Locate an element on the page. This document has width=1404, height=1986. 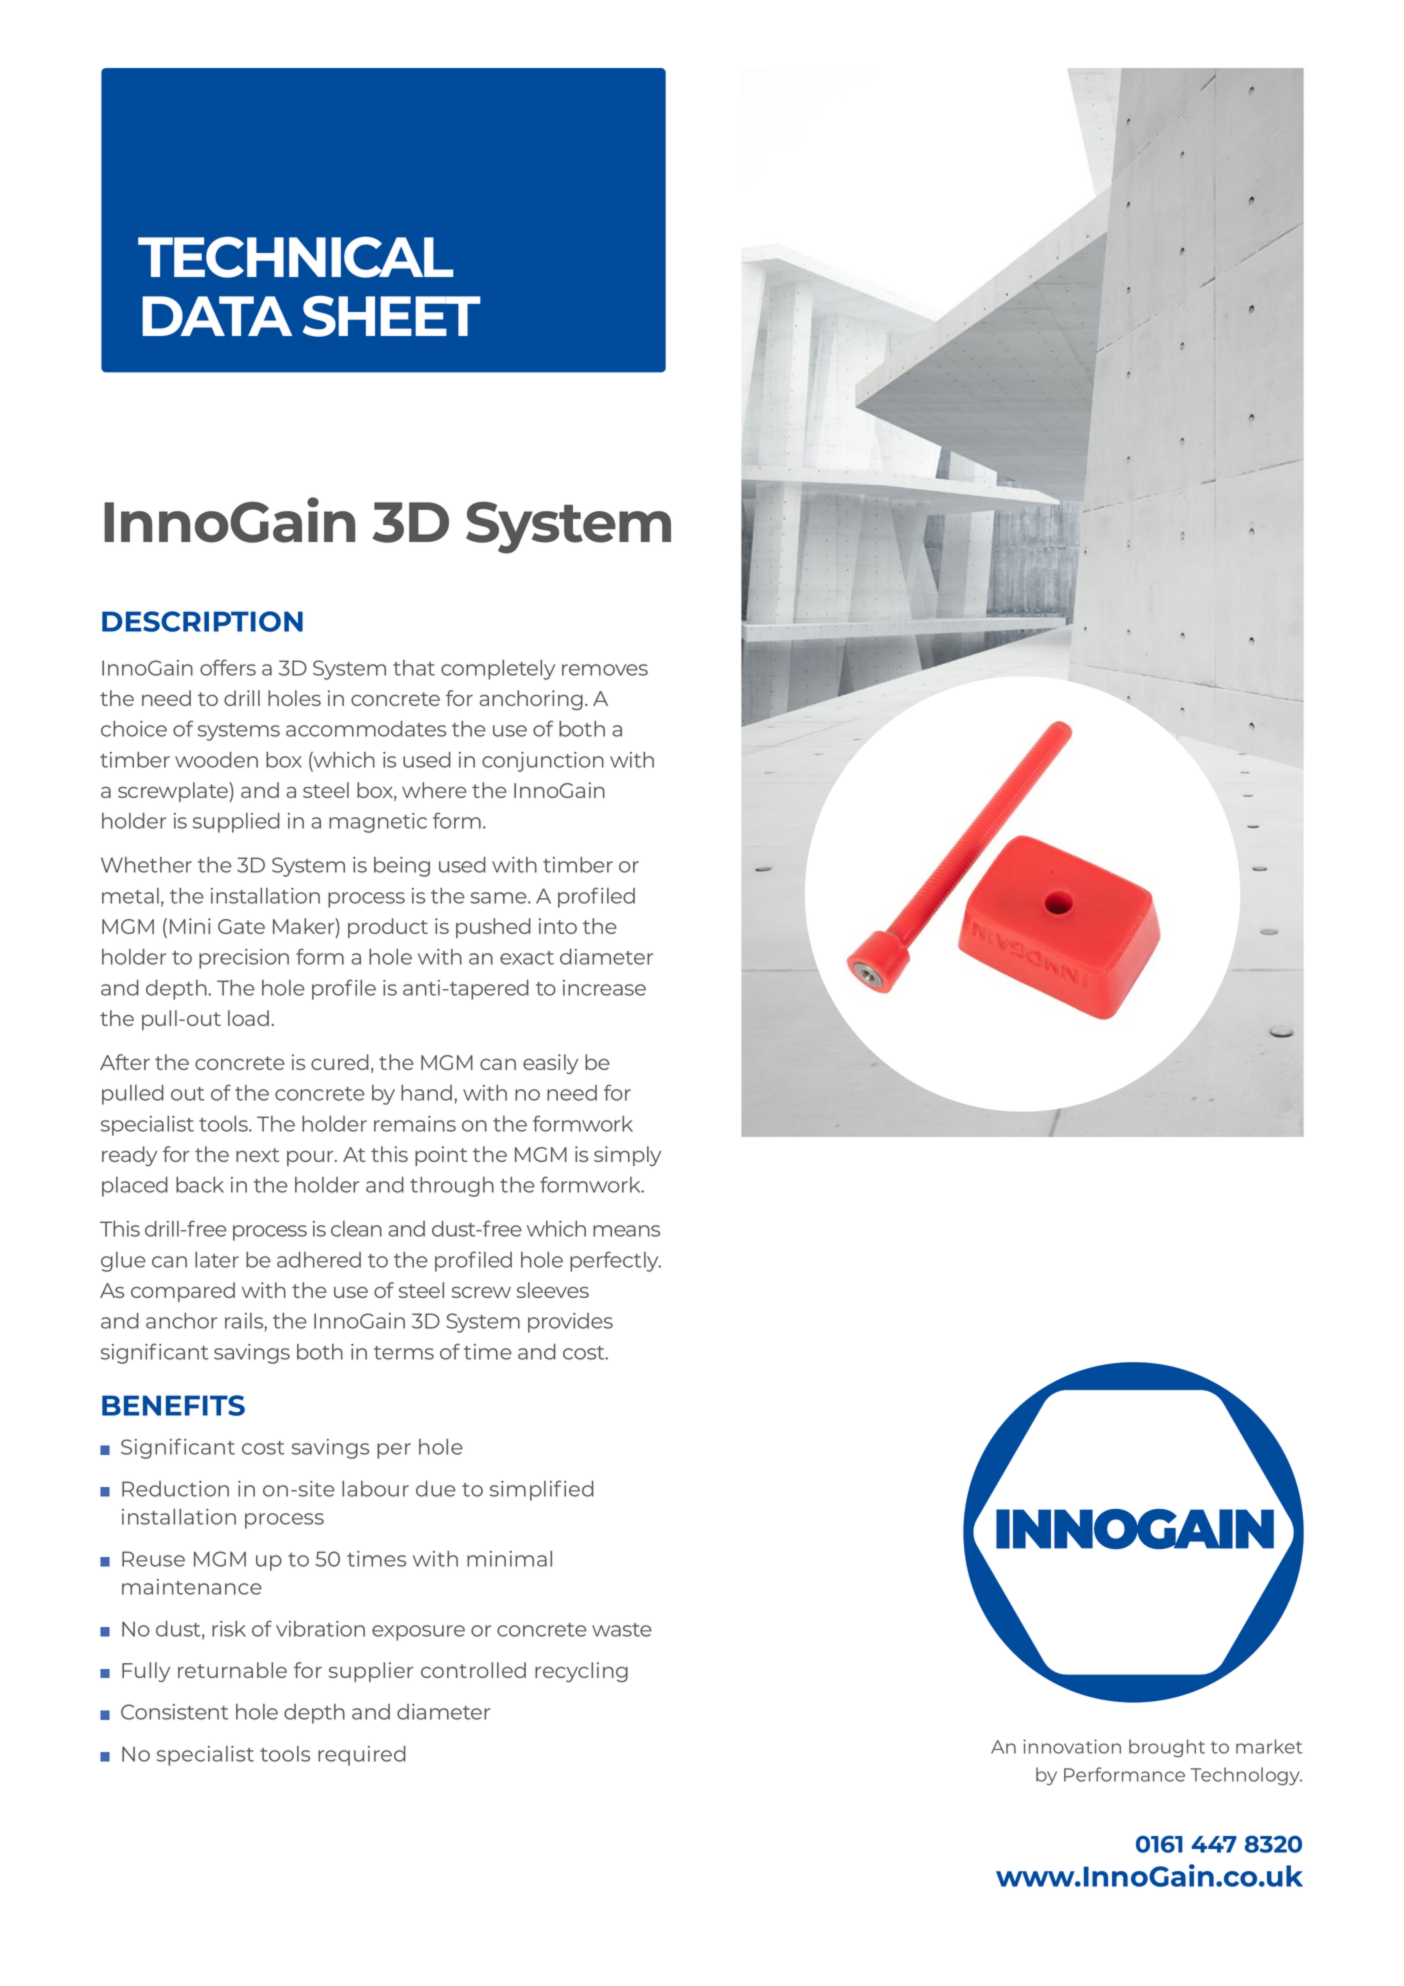
brought is located at coordinates (1167, 1748).
